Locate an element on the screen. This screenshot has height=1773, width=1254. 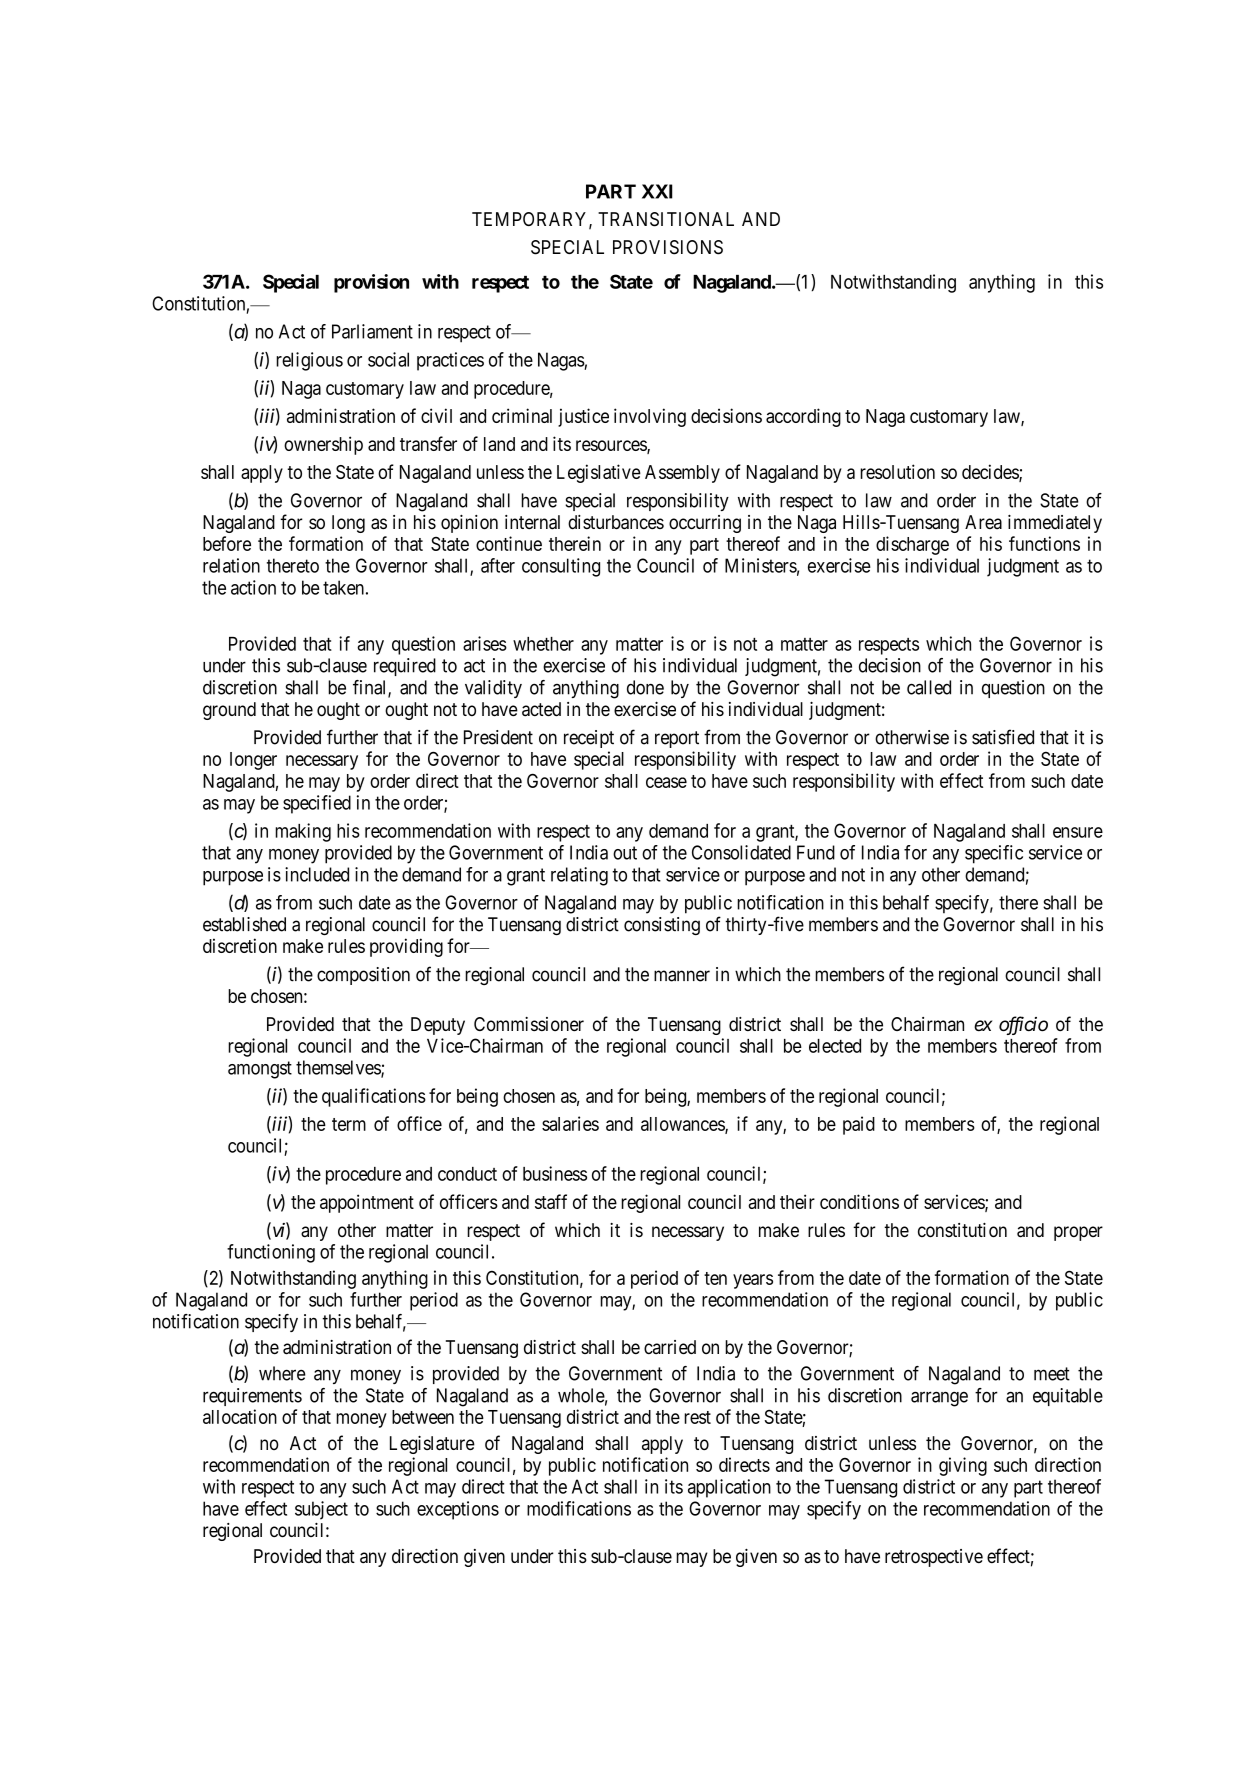
TRANSITIONAL is located at coordinates (666, 219).
